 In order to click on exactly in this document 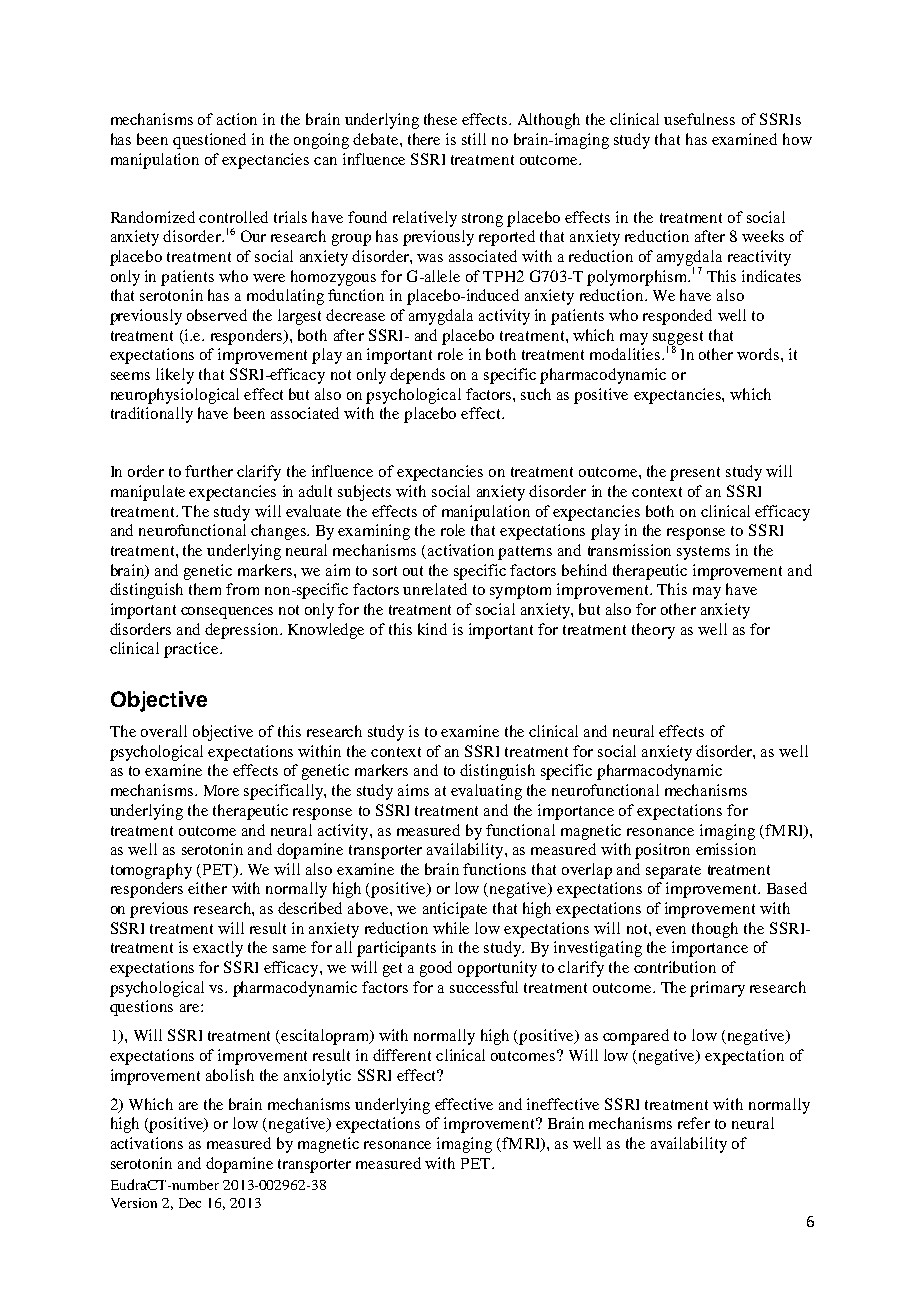, I will do `click(218, 949)`.
